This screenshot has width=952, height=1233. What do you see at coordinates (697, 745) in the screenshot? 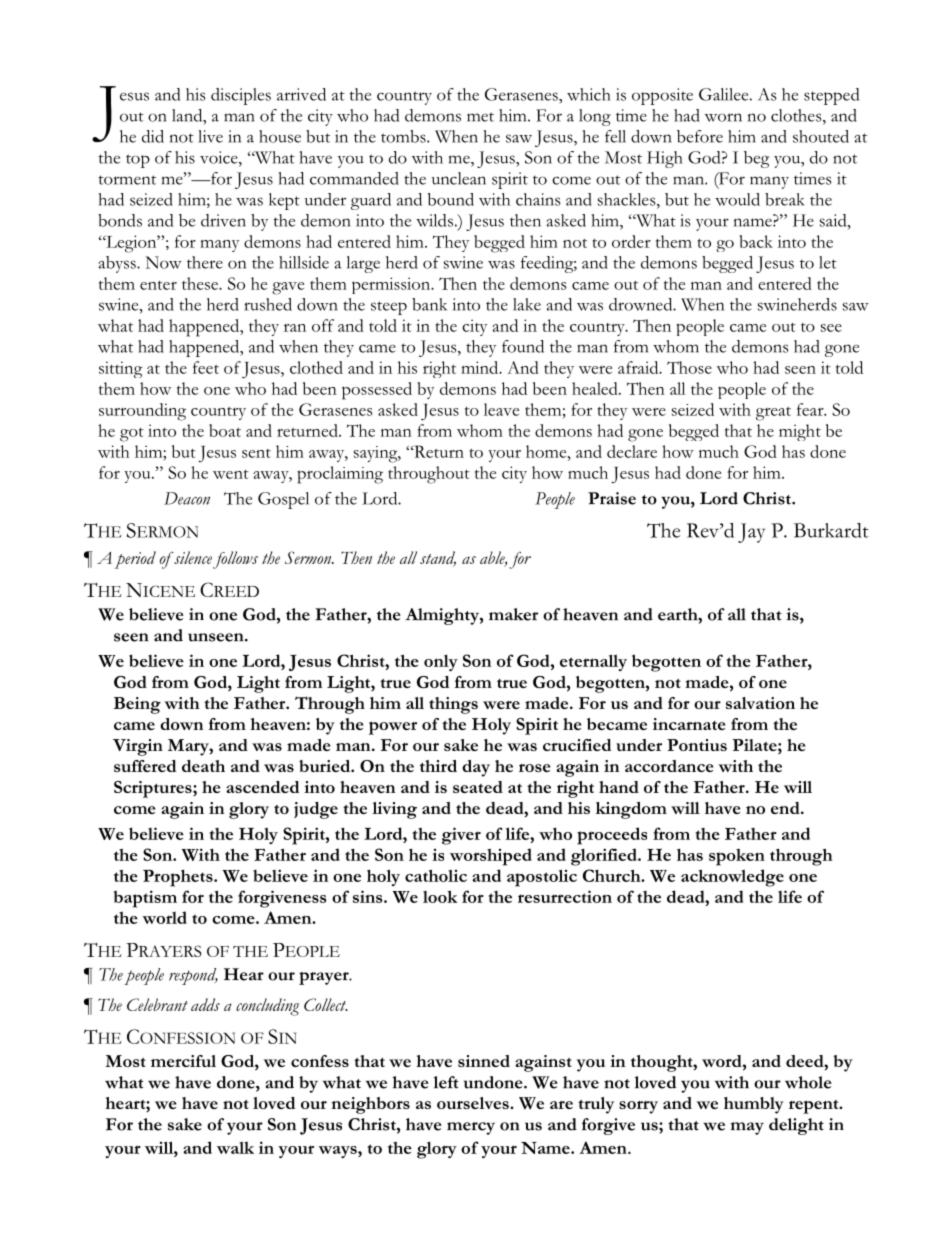
I see `Pontius` at bounding box center [697, 745].
